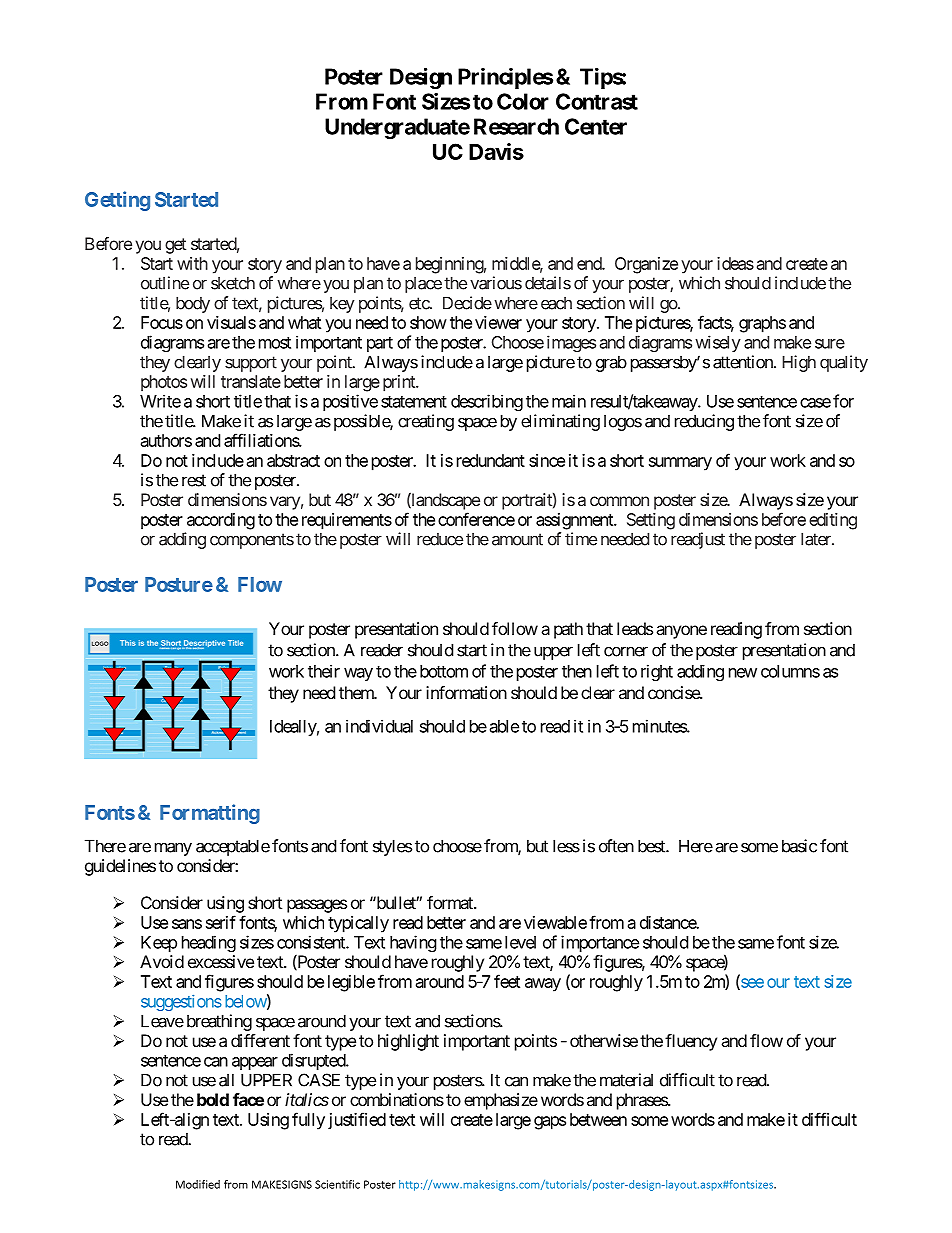 This screenshot has height=1233, width=952. Describe the element at coordinates (616, 846) in the screenshot. I see `often` at that location.
